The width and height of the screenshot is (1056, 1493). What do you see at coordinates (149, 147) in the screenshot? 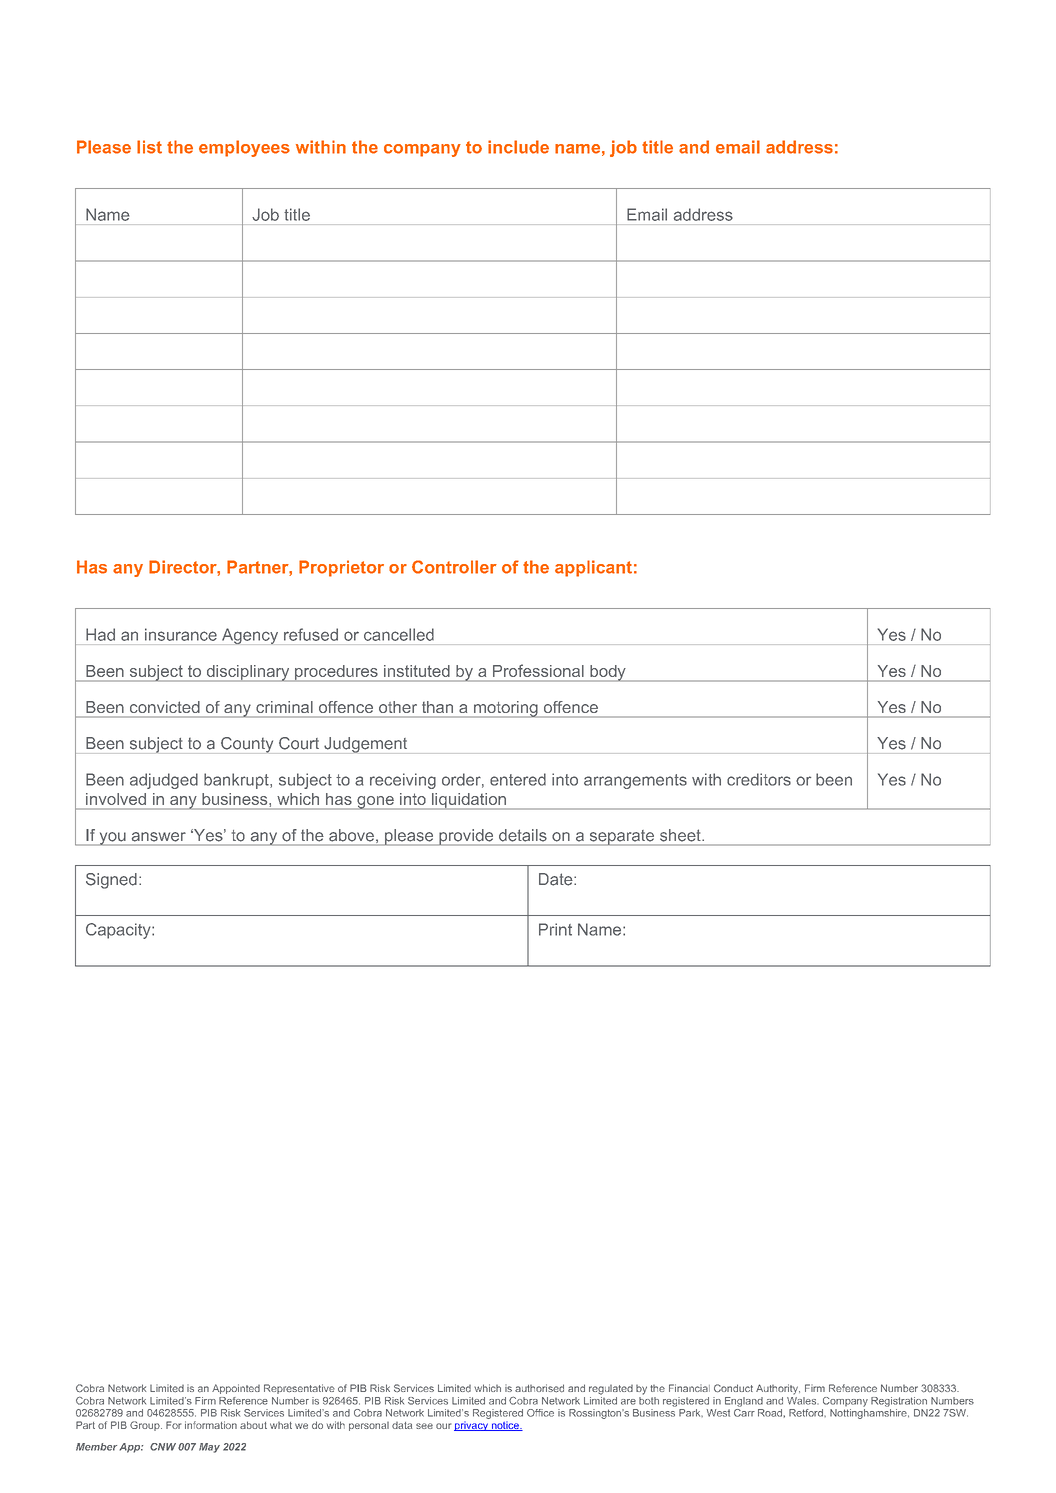
I see `list` at bounding box center [149, 147].
